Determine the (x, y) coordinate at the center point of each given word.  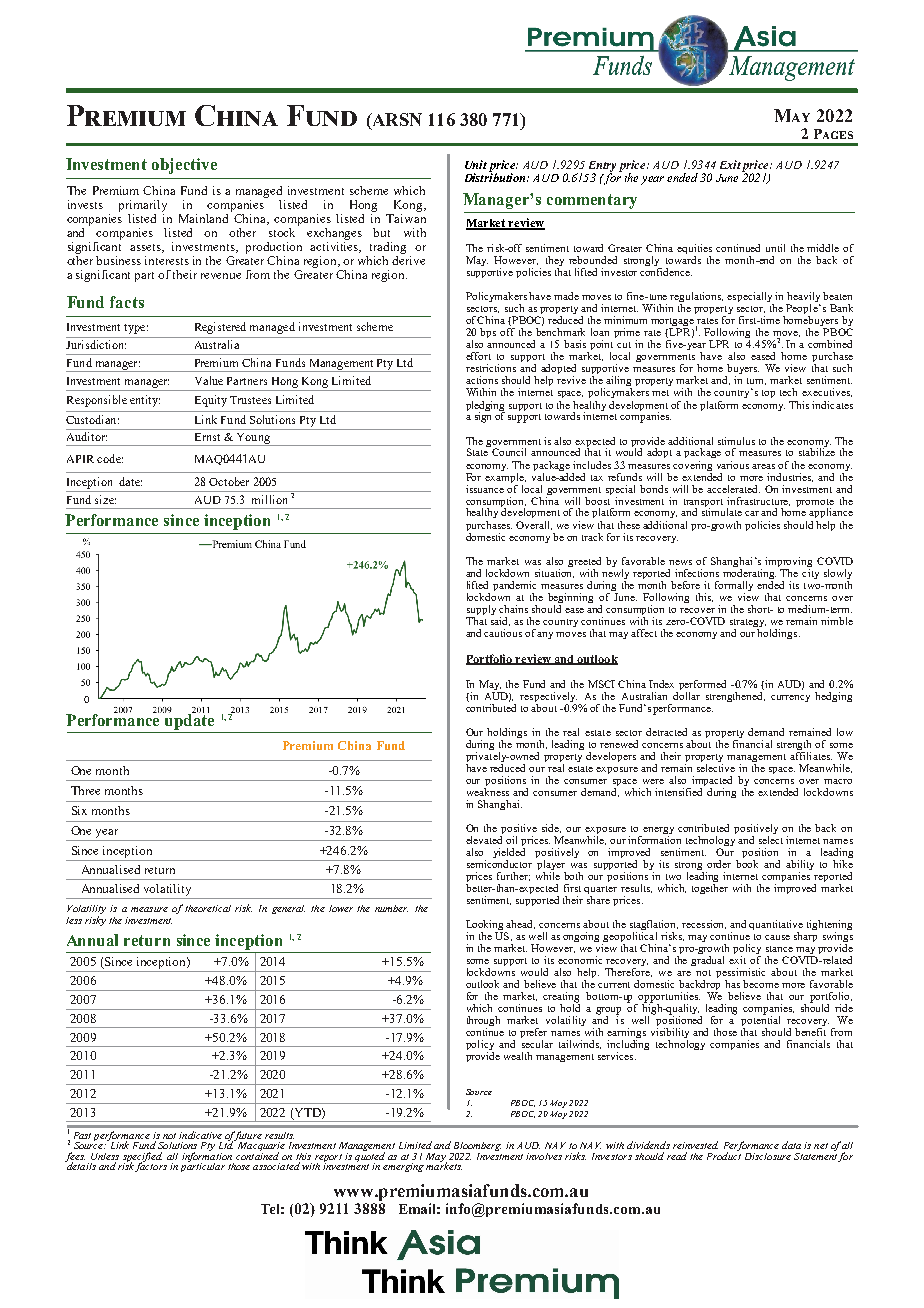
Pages (833, 134)
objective (184, 166)
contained (257, 1155)
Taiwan (406, 217)
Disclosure (768, 1156)
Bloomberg (476, 1148)
